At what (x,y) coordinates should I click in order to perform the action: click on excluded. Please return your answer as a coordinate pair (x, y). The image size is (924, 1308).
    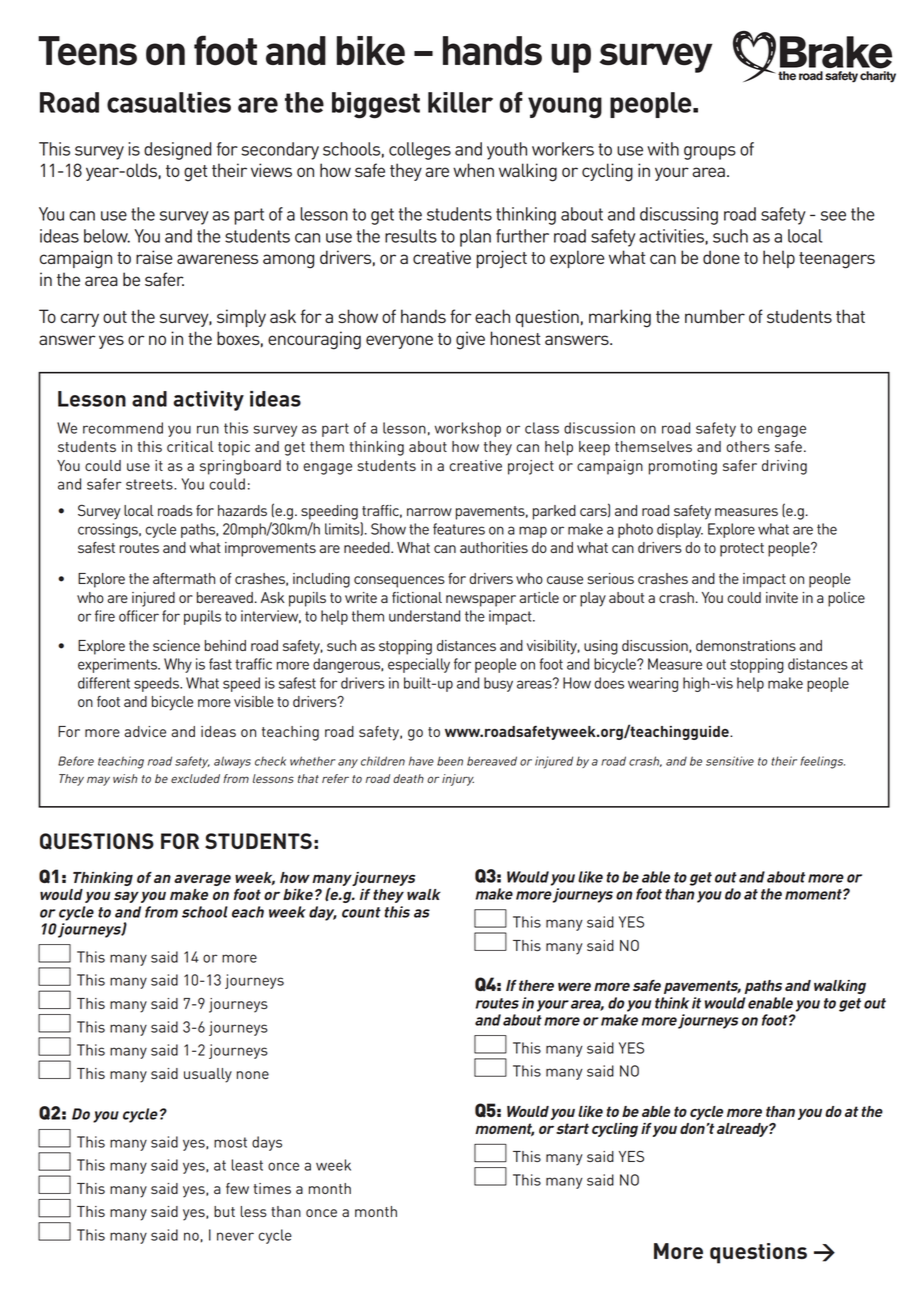
    Looking at the image, I should click on (195, 778).
